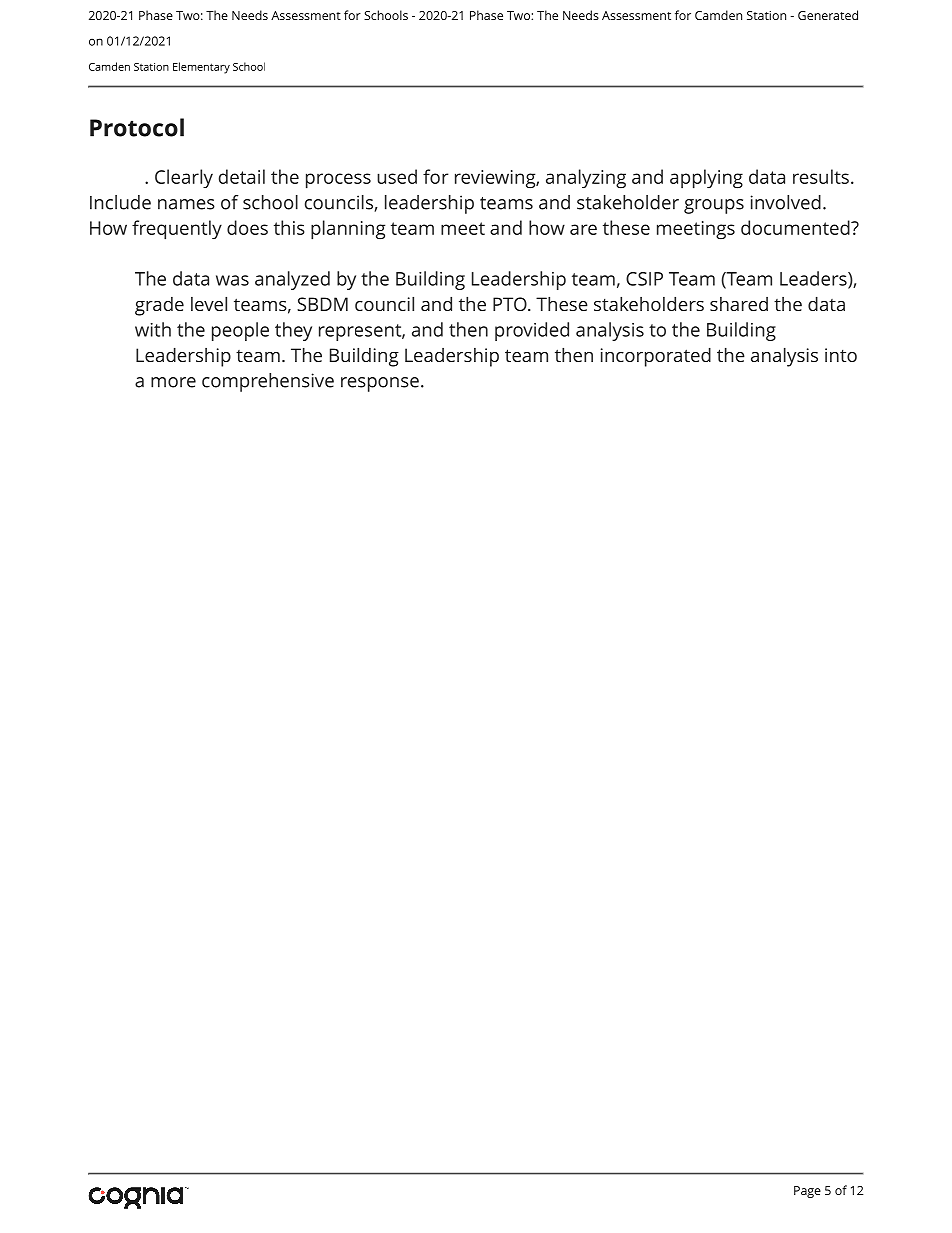 This screenshot has height=1233, width=952. What do you see at coordinates (201, 68) in the screenshot?
I see `Elementary` at bounding box center [201, 68].
